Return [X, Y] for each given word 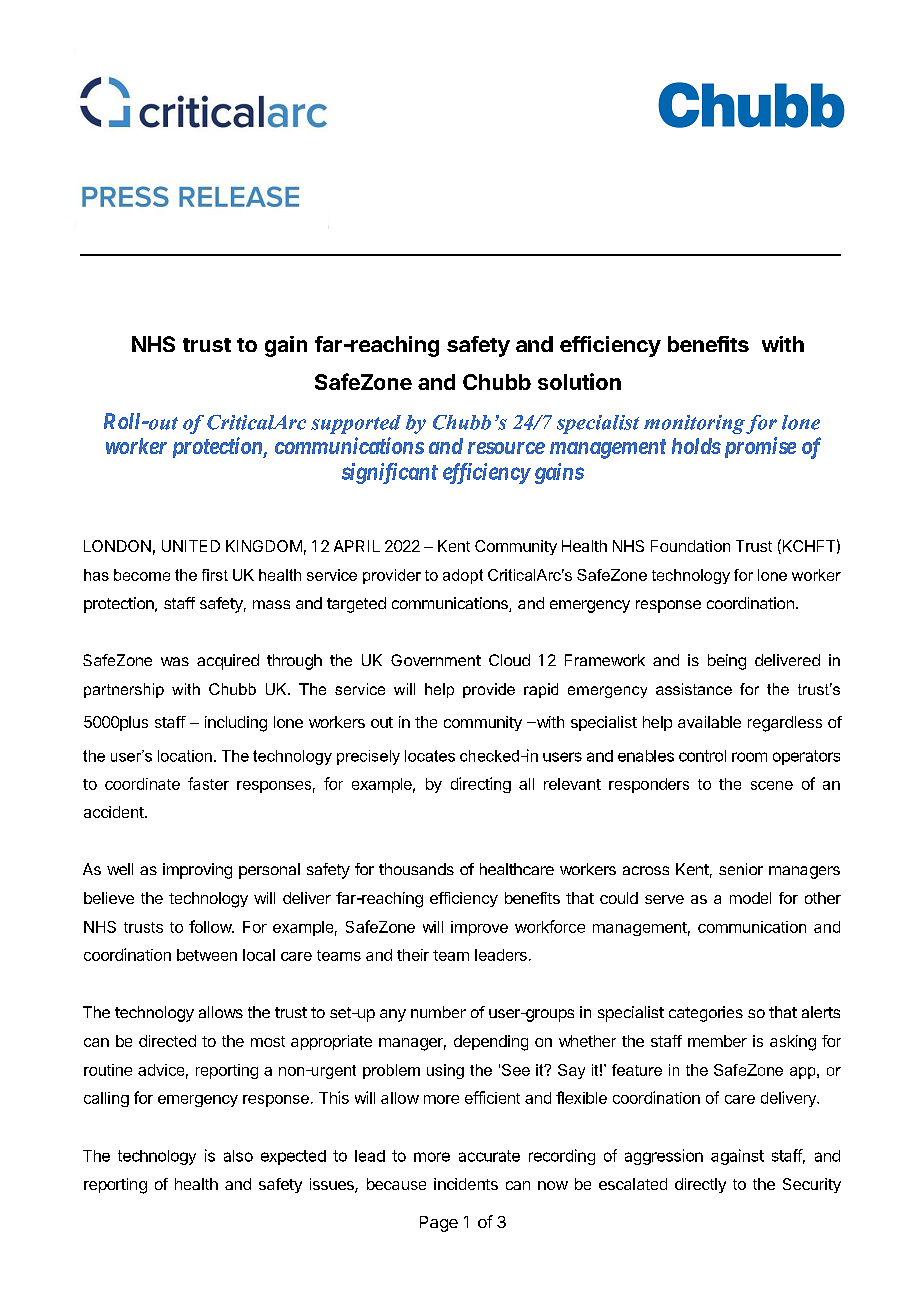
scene [772, 785]
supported [356, 424]
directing [481, 785]
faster [208, 783]
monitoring [694, 424]
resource [506, 448]
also [238, 1156]
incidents [466, 1184]
